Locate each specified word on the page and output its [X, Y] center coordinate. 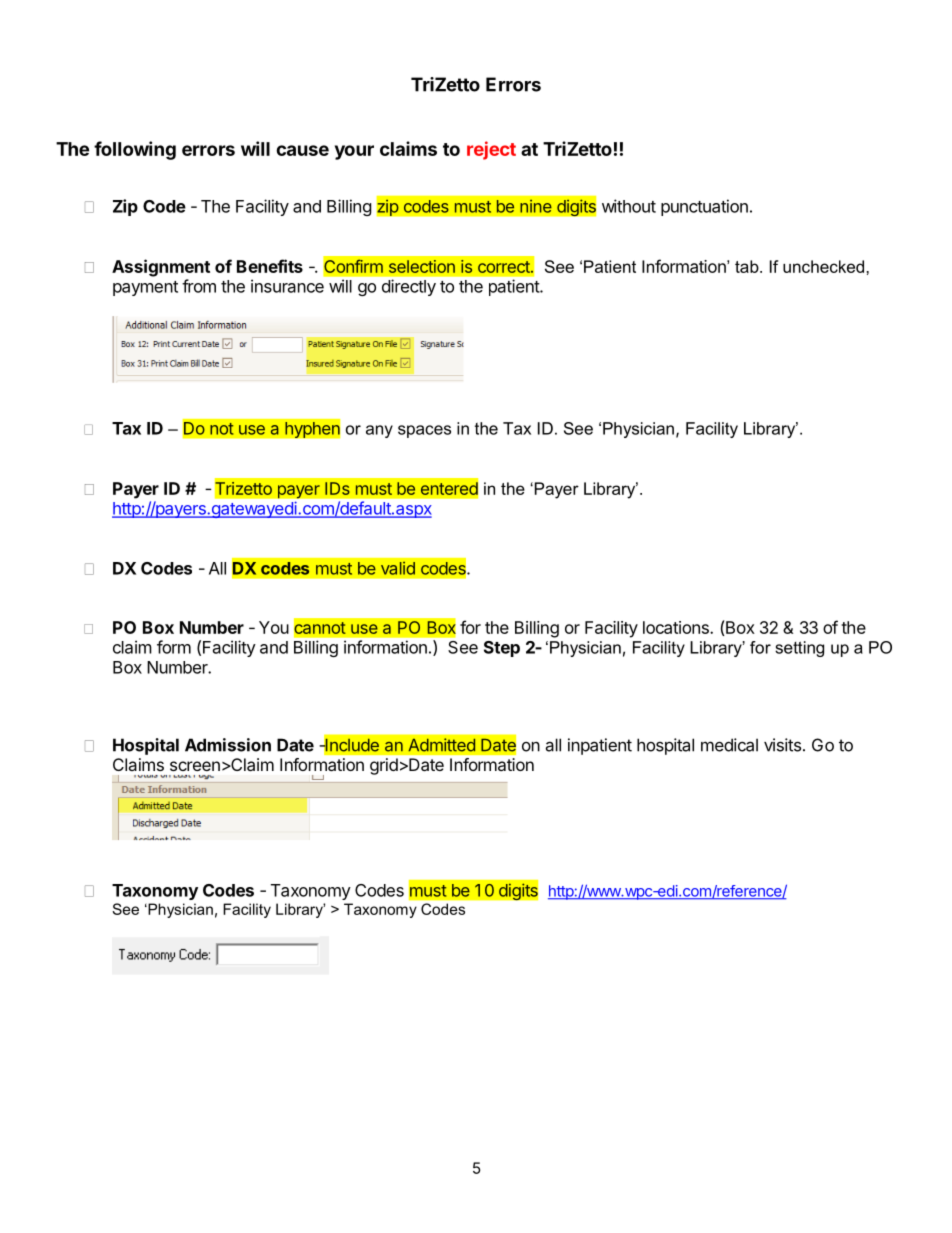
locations [677, 627]
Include [351, 745]
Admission [228, 745]
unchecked [825, 266]
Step [502, 649]
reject [491, 150]
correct [505, 267]
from [199, 286]
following [135, 150]
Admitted [442, 745]
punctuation [704, 207]
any [379, 431]
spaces [424, 431]
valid [398, 568]
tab [748, 266]
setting [799, 649]
